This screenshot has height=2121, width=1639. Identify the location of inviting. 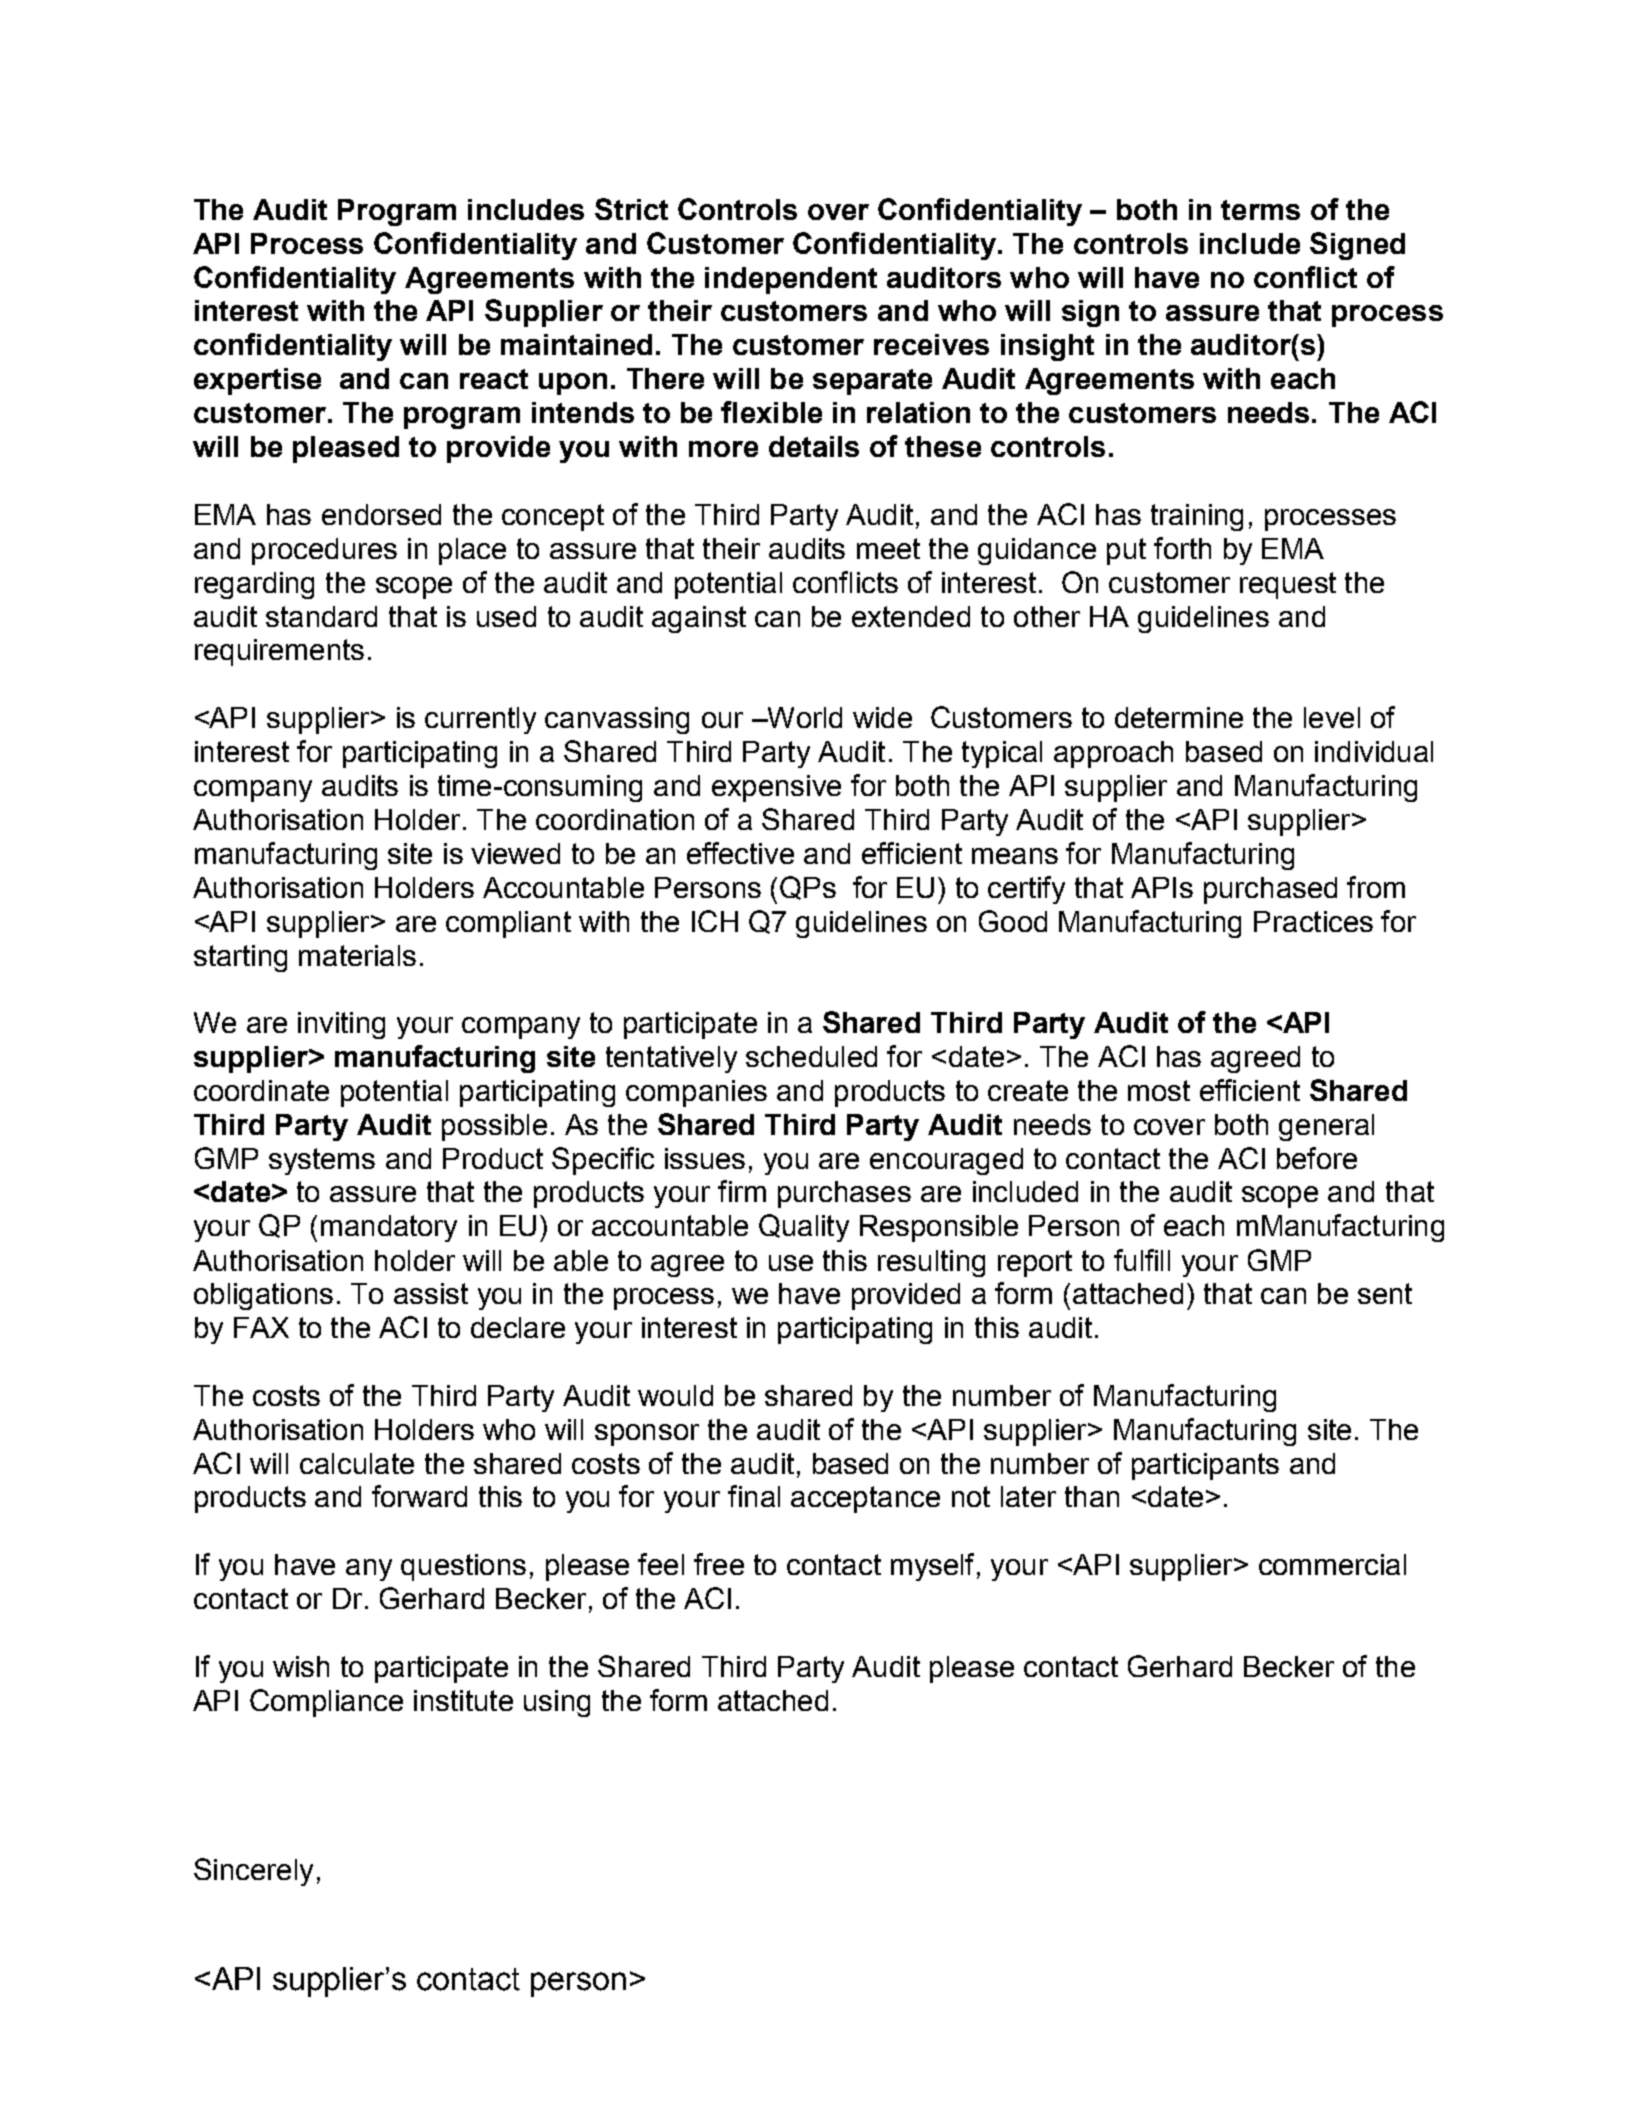
(341, 1025).
